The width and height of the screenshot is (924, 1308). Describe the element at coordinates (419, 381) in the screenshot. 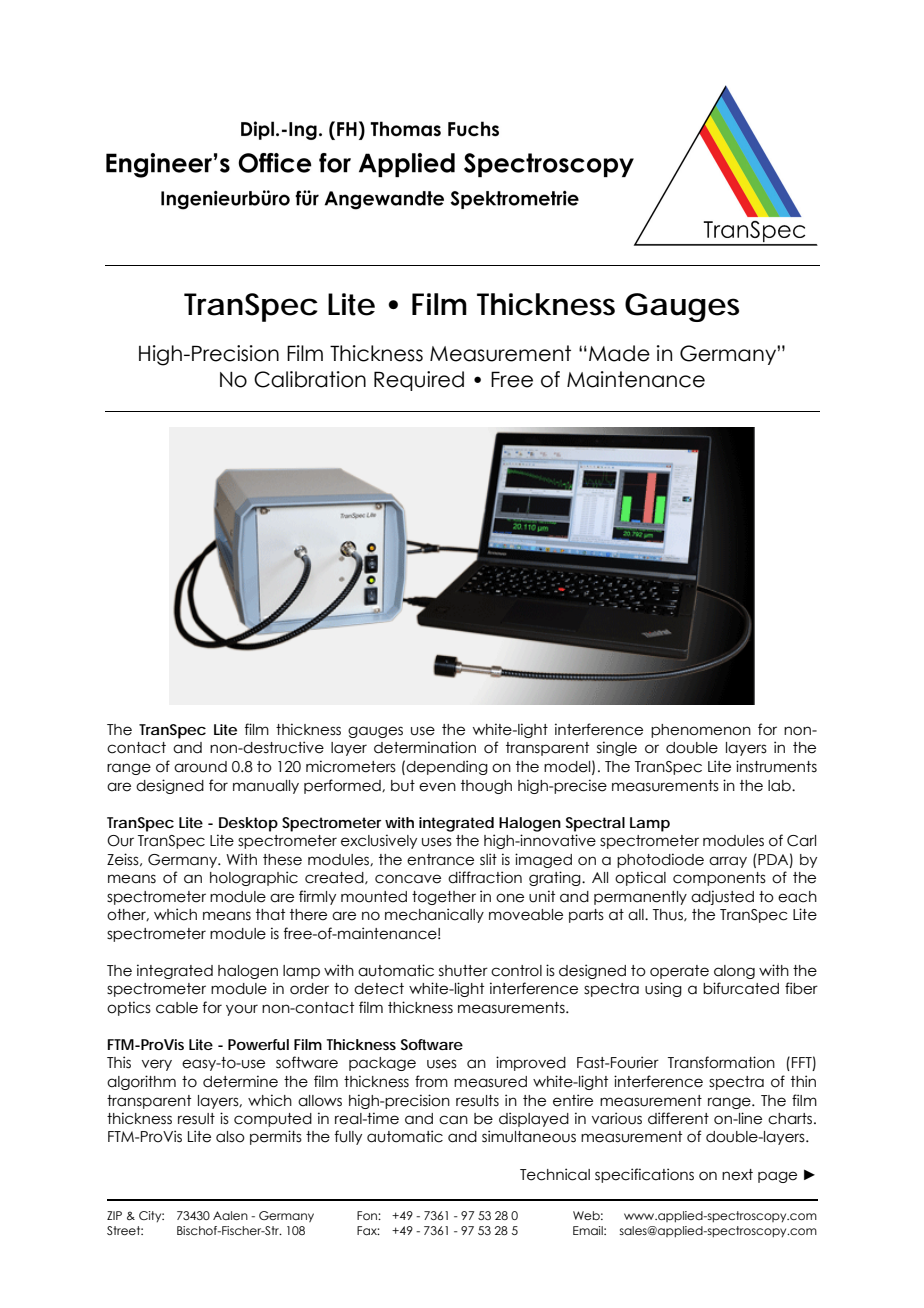

I see `Required` at that location.
